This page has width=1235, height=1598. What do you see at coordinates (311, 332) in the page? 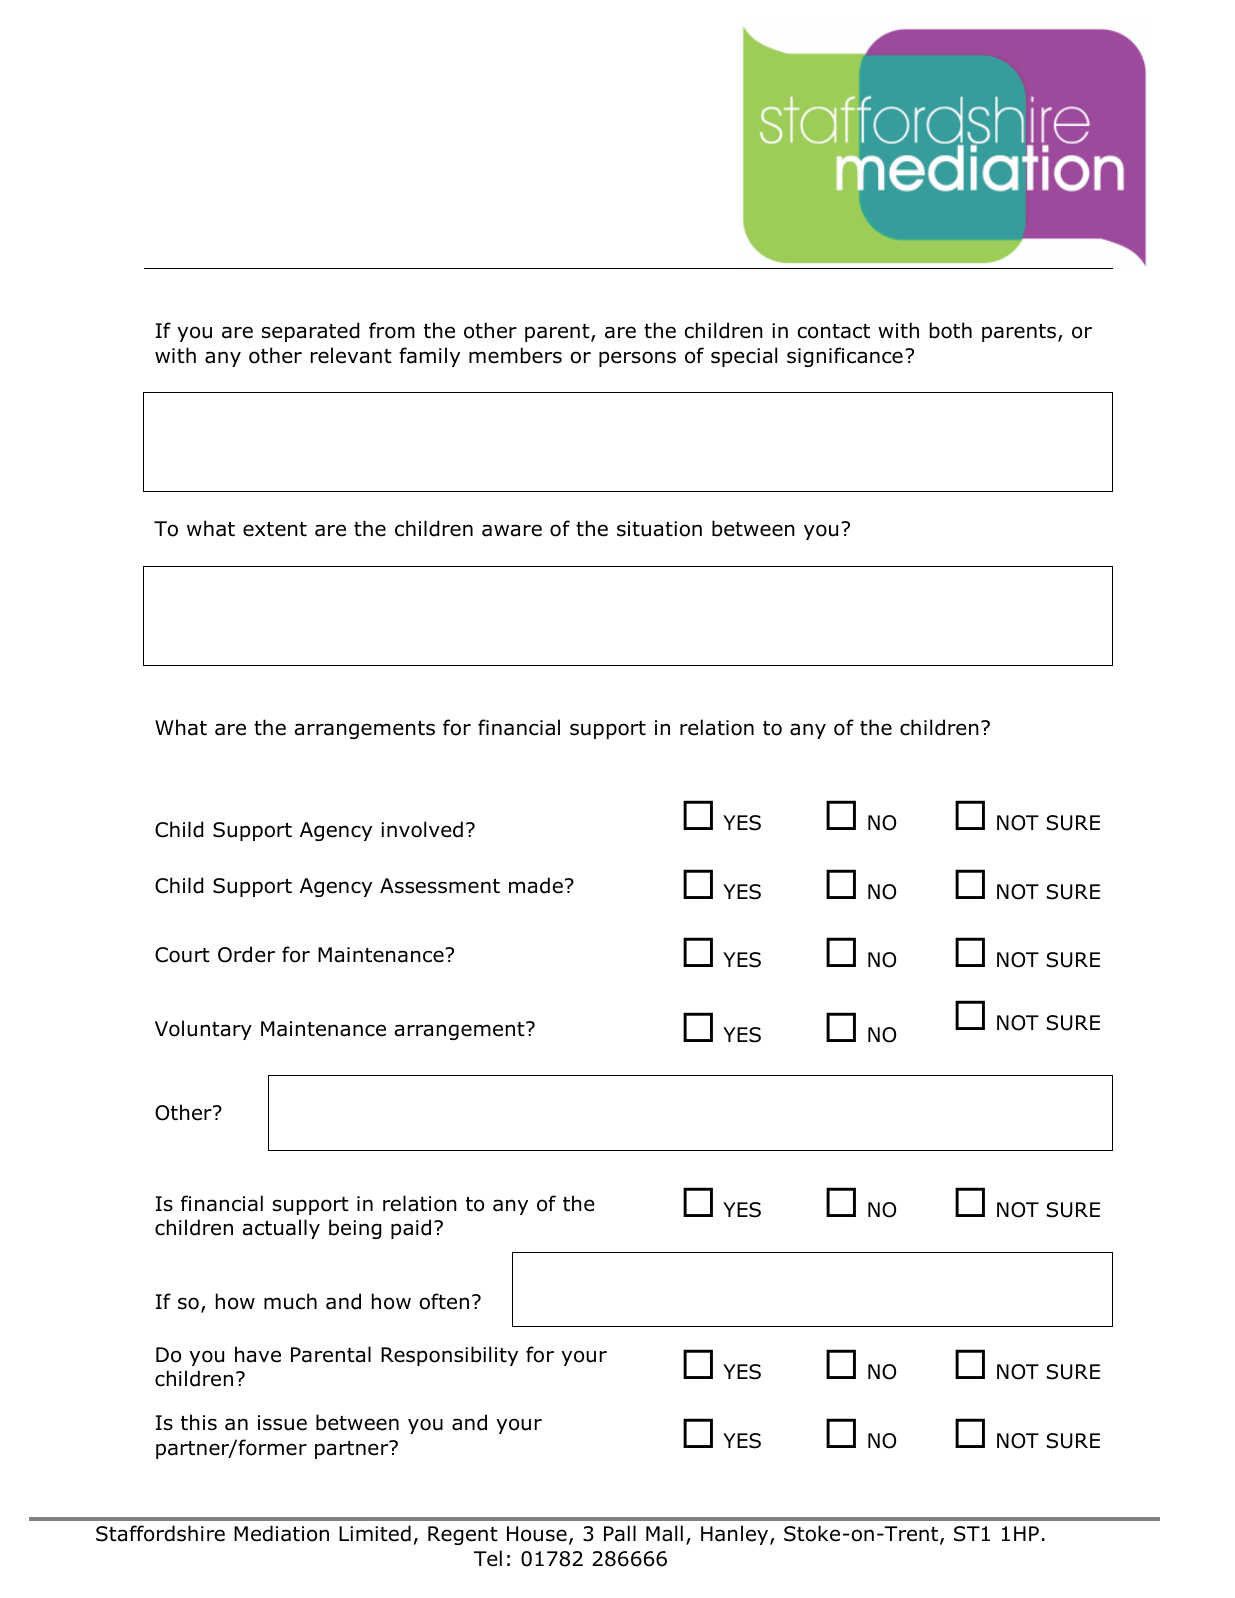
I see `separated` at bounding box center [311, 332].
